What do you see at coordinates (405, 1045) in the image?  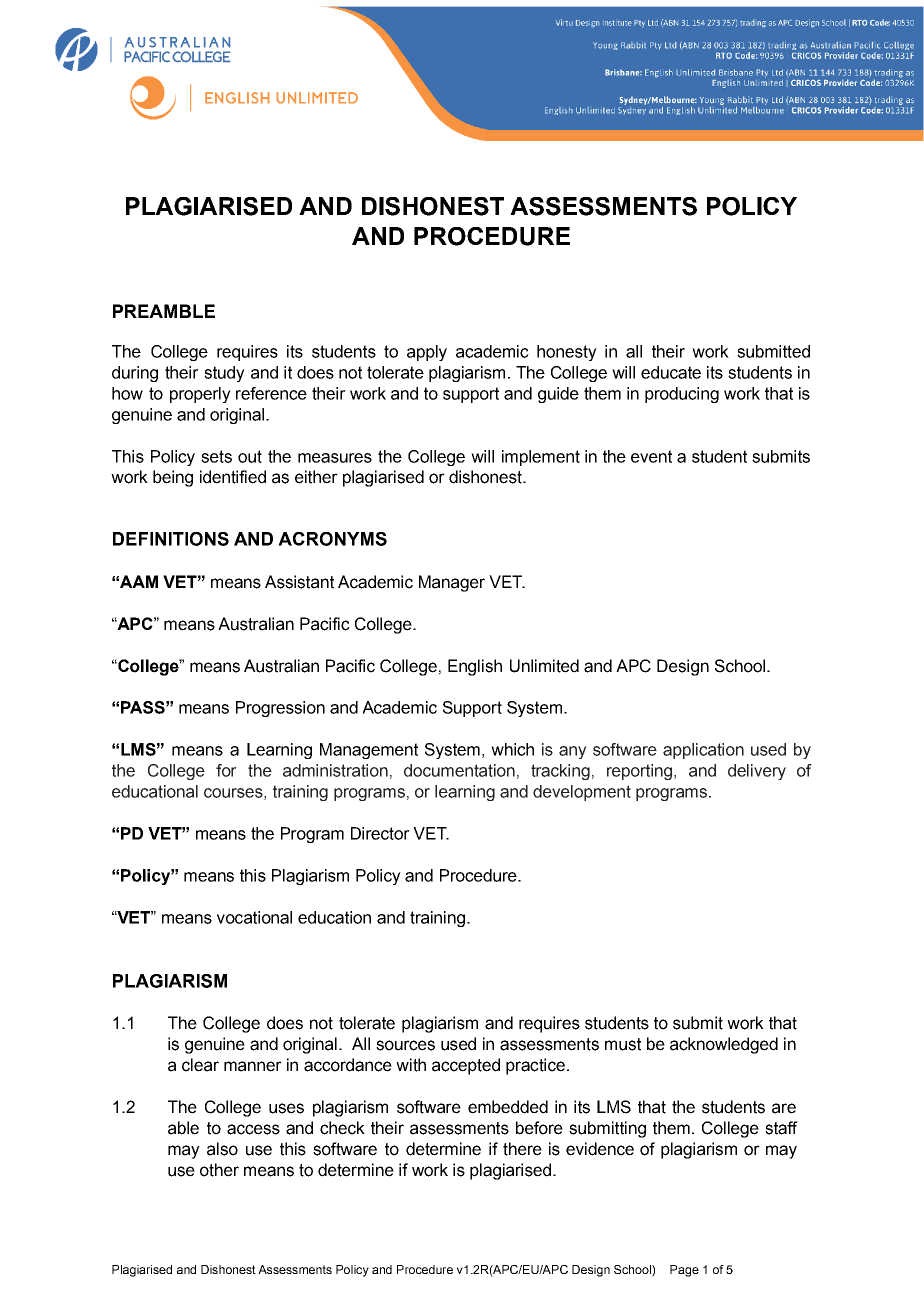 I see `sources` at bounding box center [405, 1045].
